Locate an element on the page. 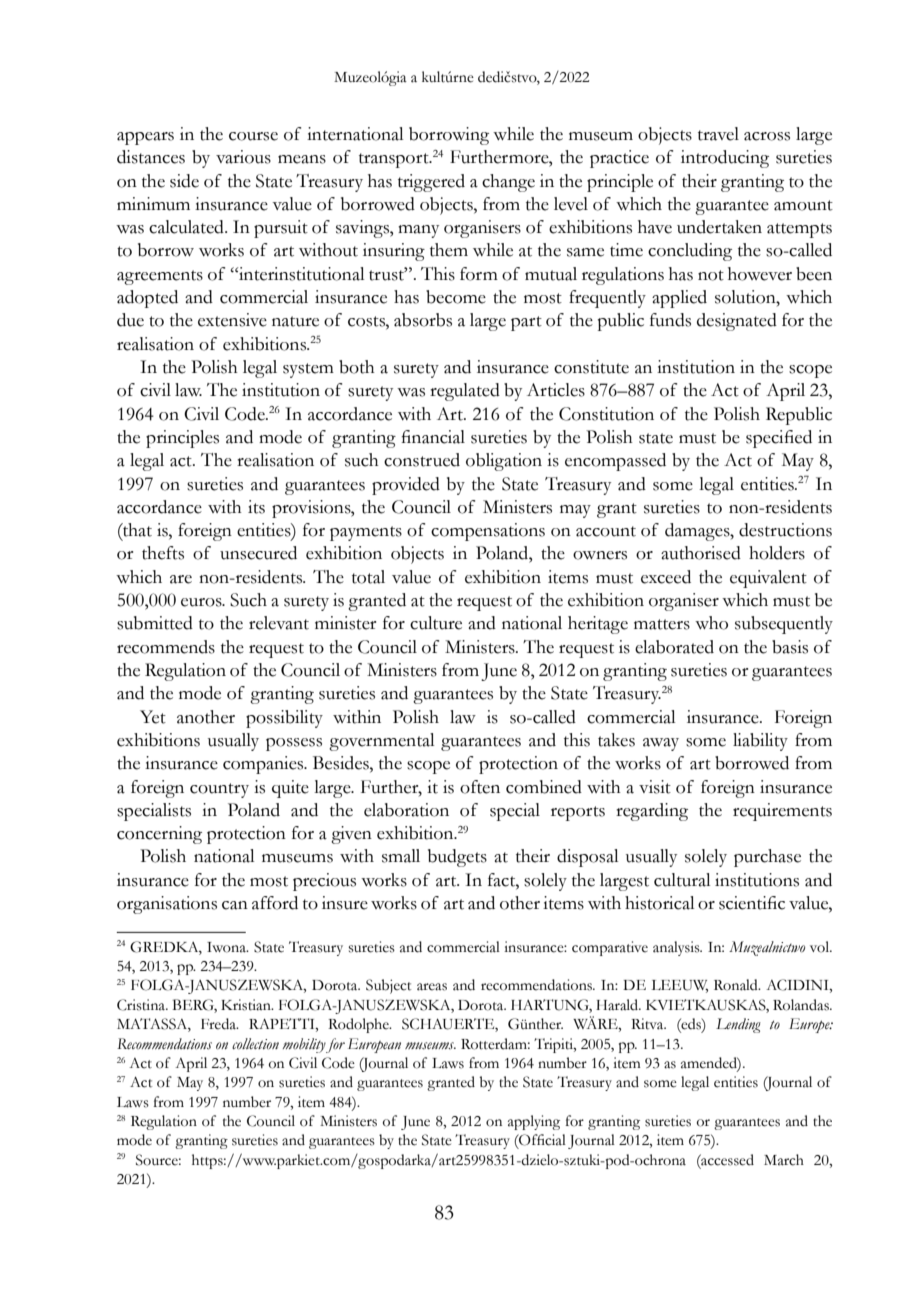  change is located at coordinates (508, 183).
